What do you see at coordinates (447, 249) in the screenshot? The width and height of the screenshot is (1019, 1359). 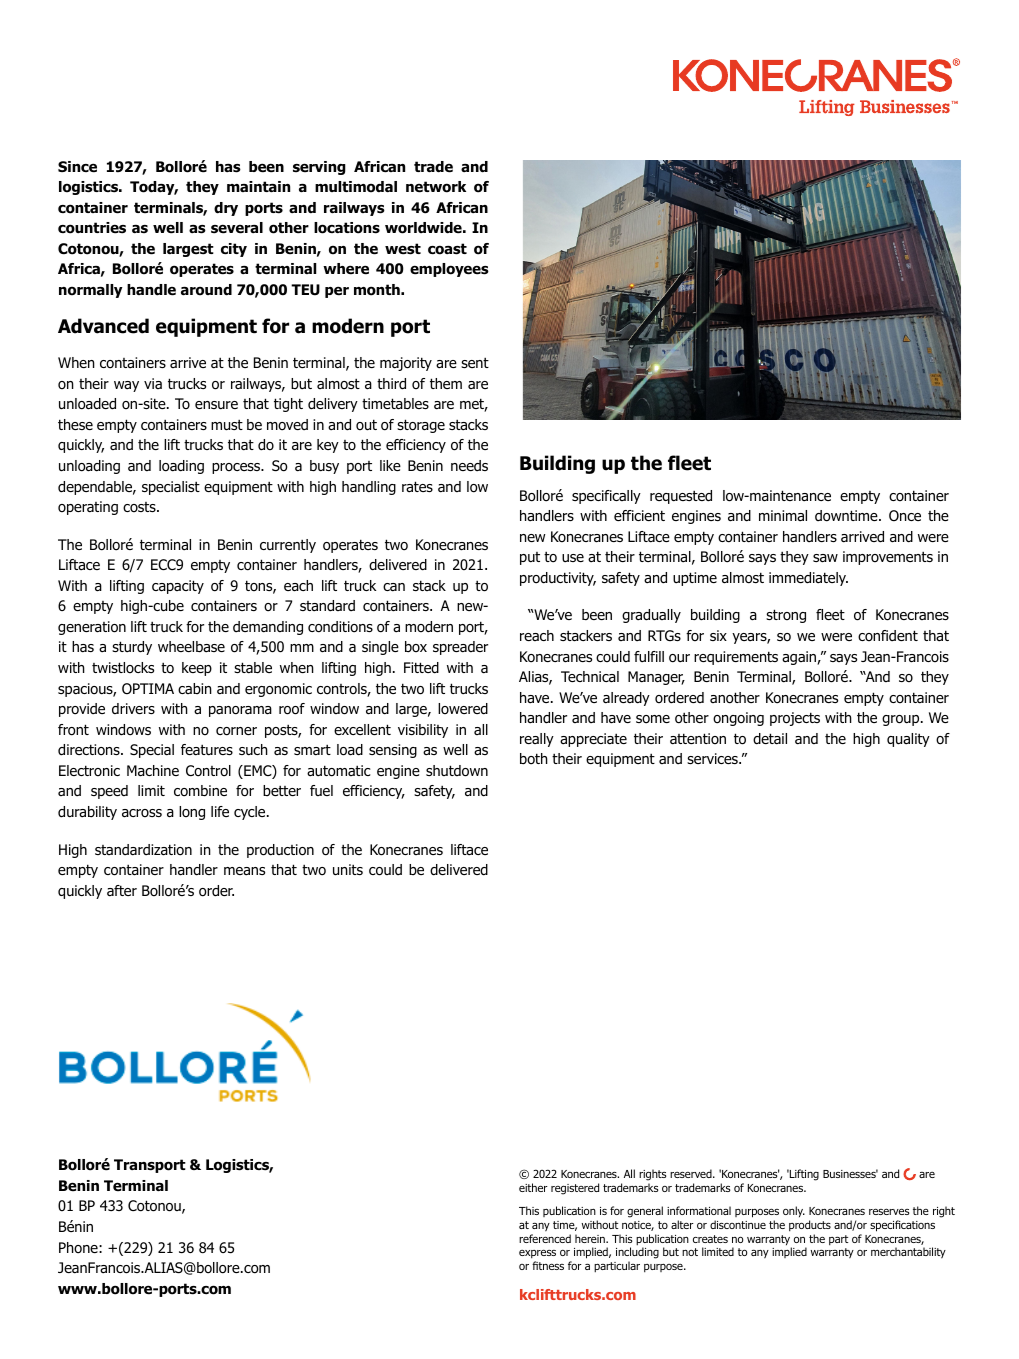 I see `coast` at bounding box center [447, 249].
